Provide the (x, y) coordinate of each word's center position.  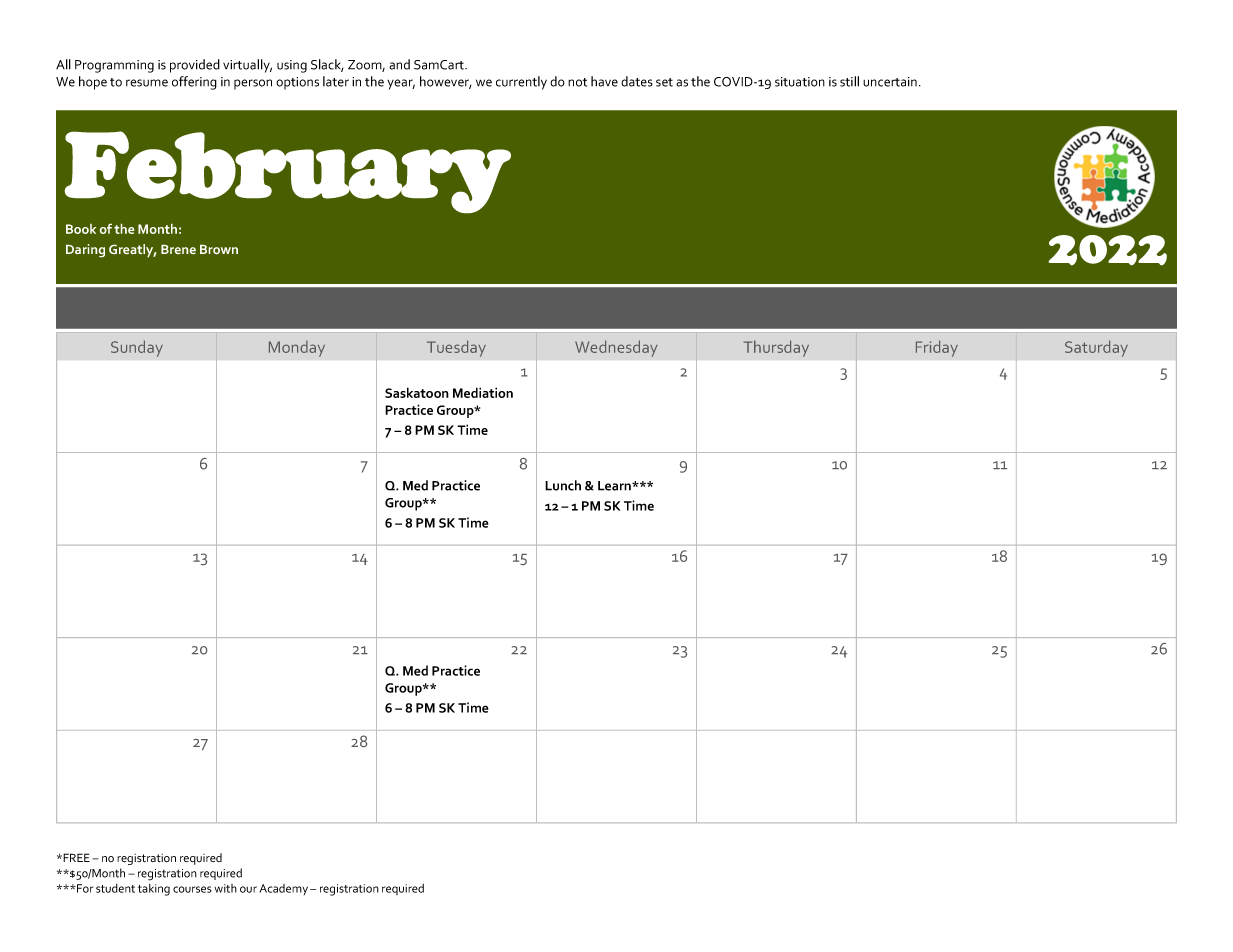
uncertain (890, 82)
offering (194, 83)
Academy (285, 889)
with (226, 888)
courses (192, 889)
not (577, 82)
